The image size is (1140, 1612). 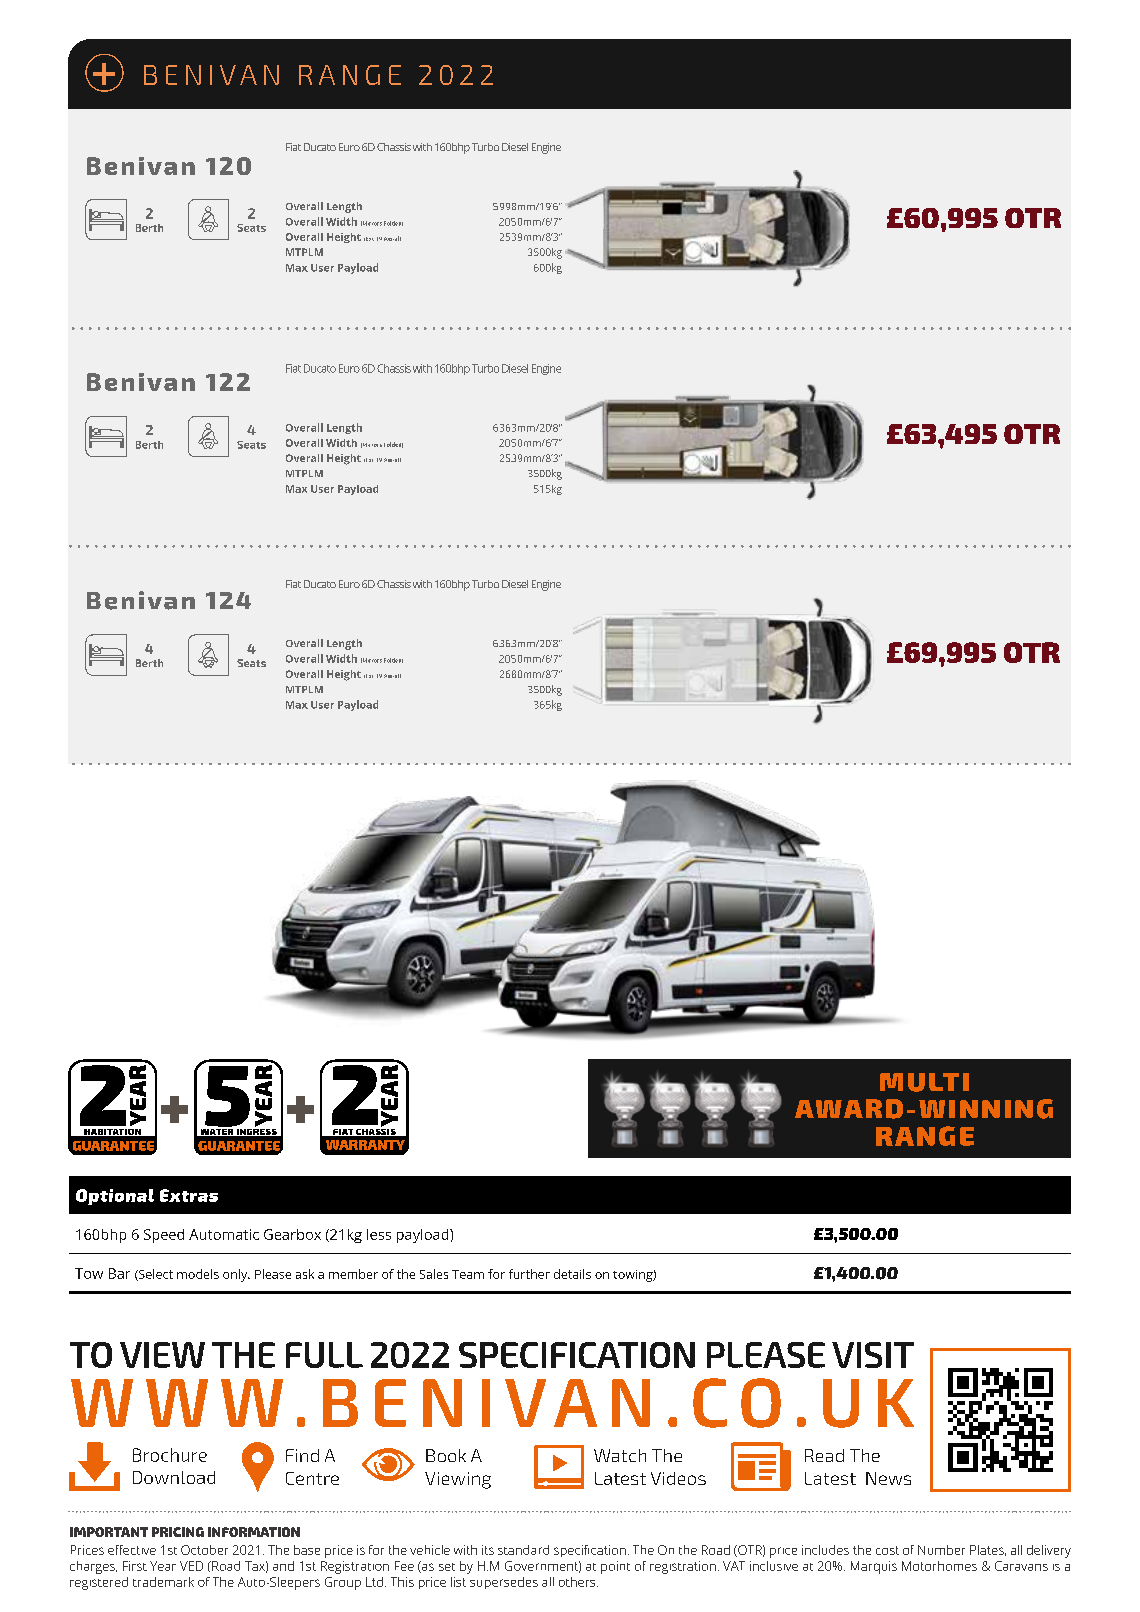 I want to click on MULTI, so click(x=924, y=1082).
